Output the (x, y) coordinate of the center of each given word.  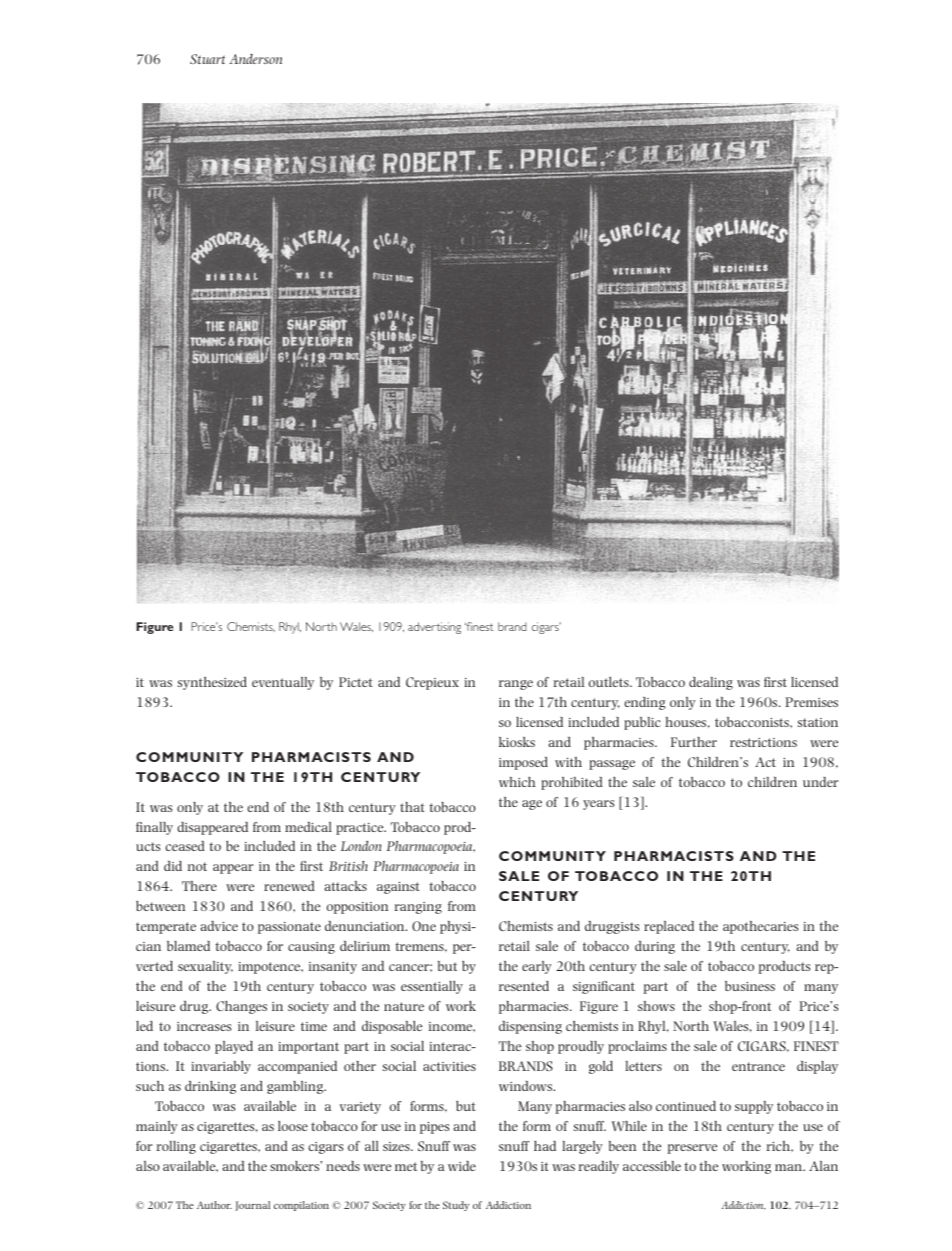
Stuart (207, 59)
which (517, 782)
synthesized (212, 683)
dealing (711, 683)
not (197, 866)
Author (214, 1205)
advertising (434, 628)
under (820, 782)
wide (462, 1166)
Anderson (256, 59)
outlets (610, 682)
